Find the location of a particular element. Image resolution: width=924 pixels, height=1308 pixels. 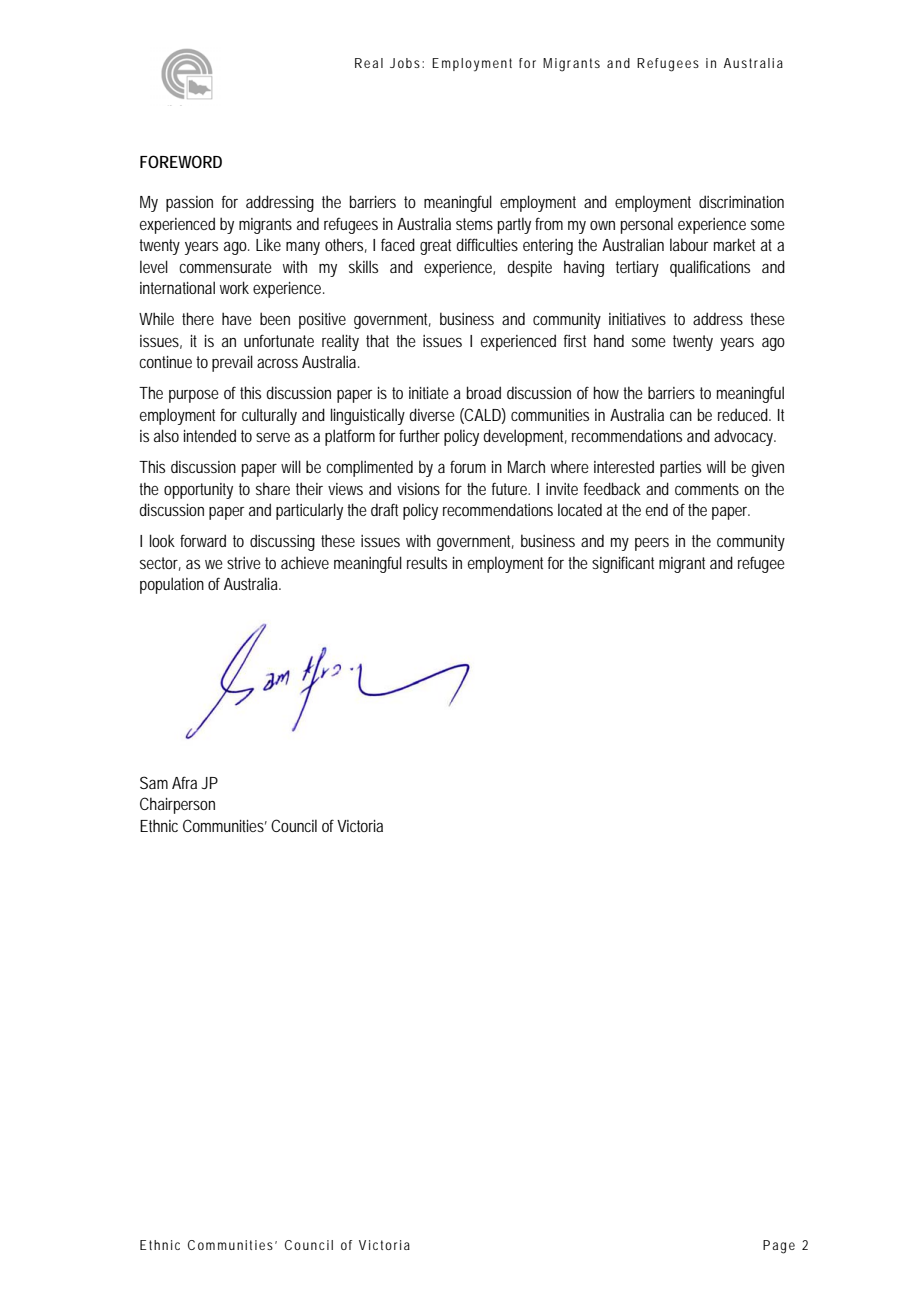

Jobs is located at coordinates (406, 63).
